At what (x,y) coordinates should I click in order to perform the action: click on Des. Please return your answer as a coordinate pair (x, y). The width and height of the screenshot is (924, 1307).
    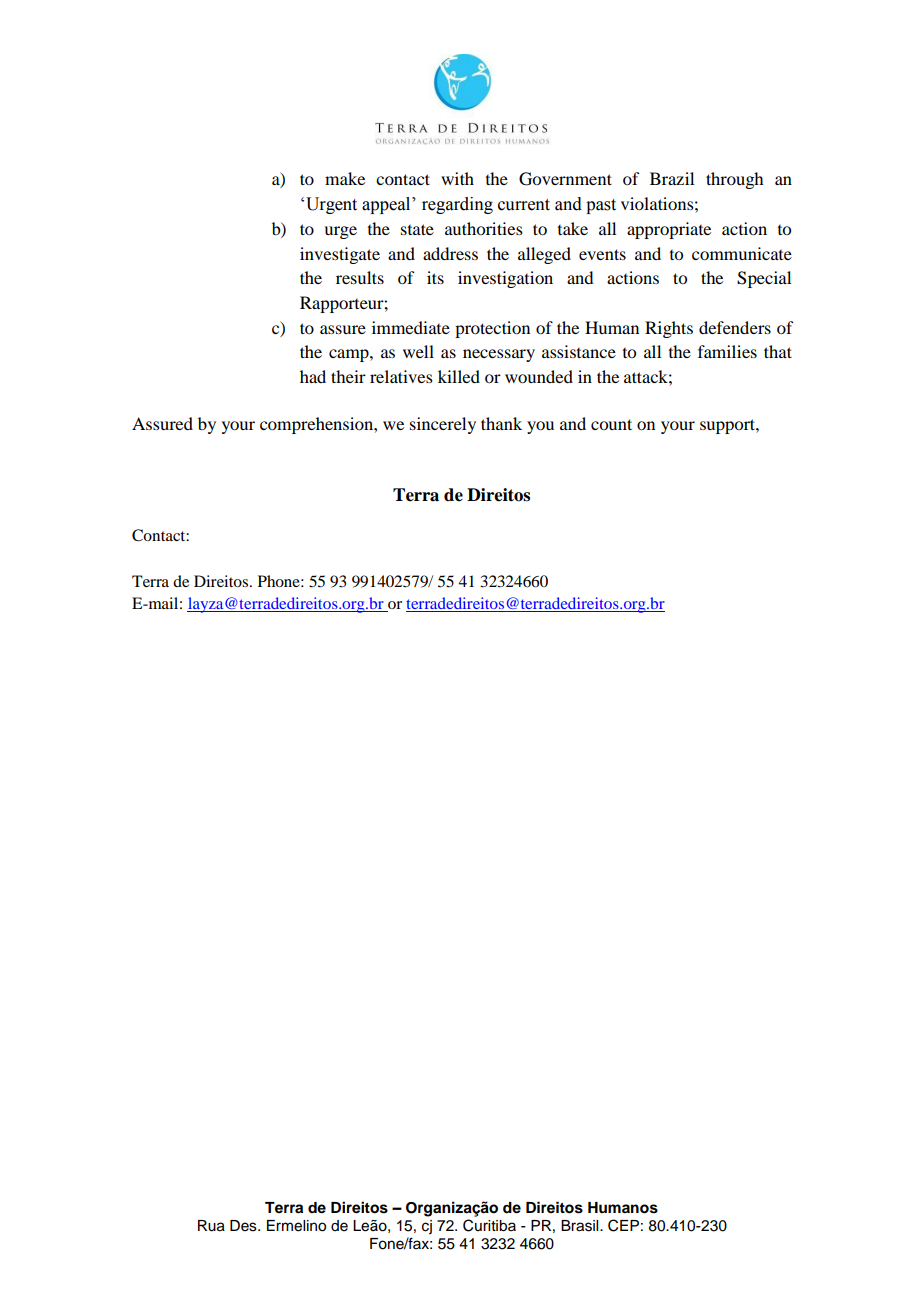
    Looking at the image, I should click on (244, 1226).
